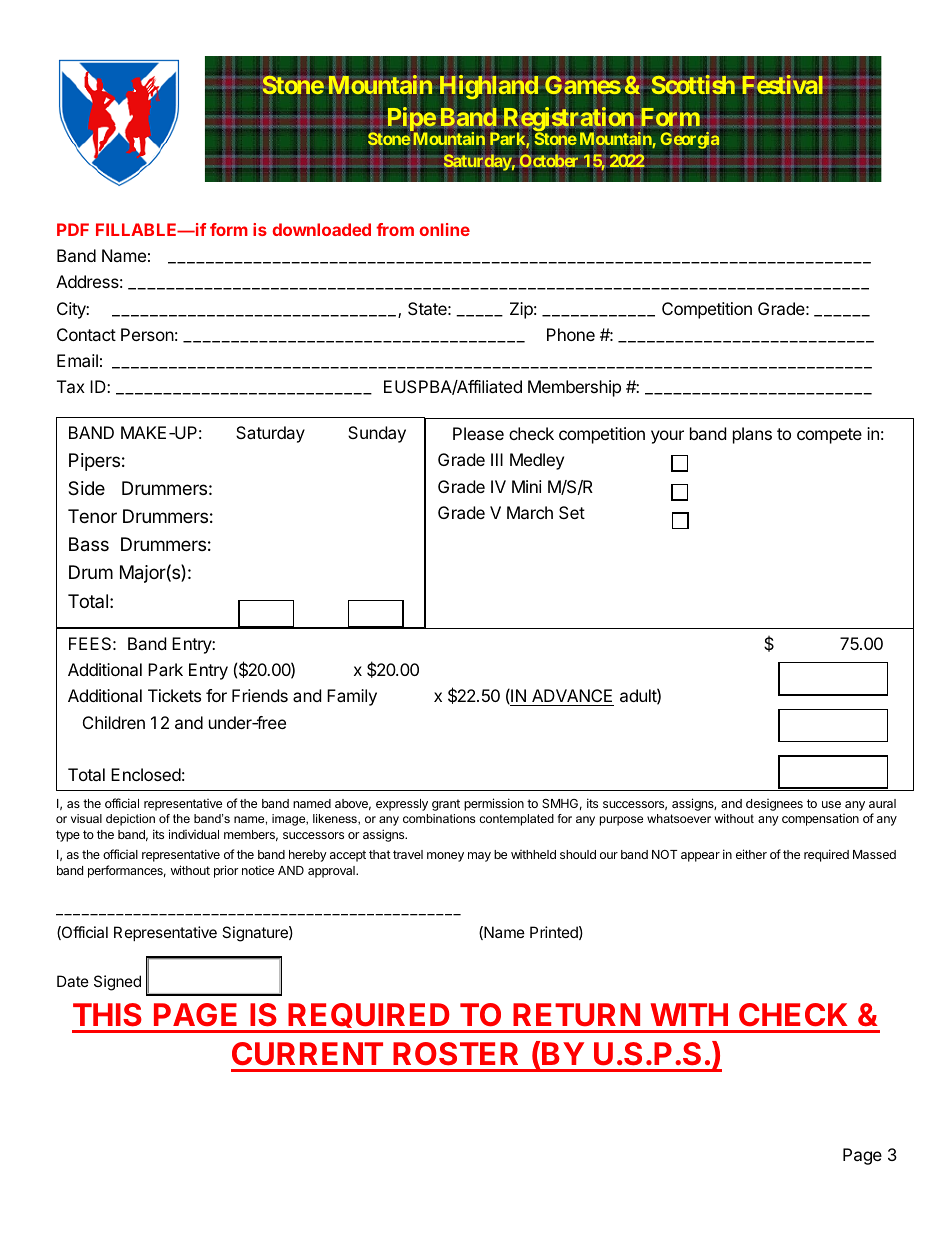 This image has height=1233, width=952. I want to click on Please, so click(478, 433).
